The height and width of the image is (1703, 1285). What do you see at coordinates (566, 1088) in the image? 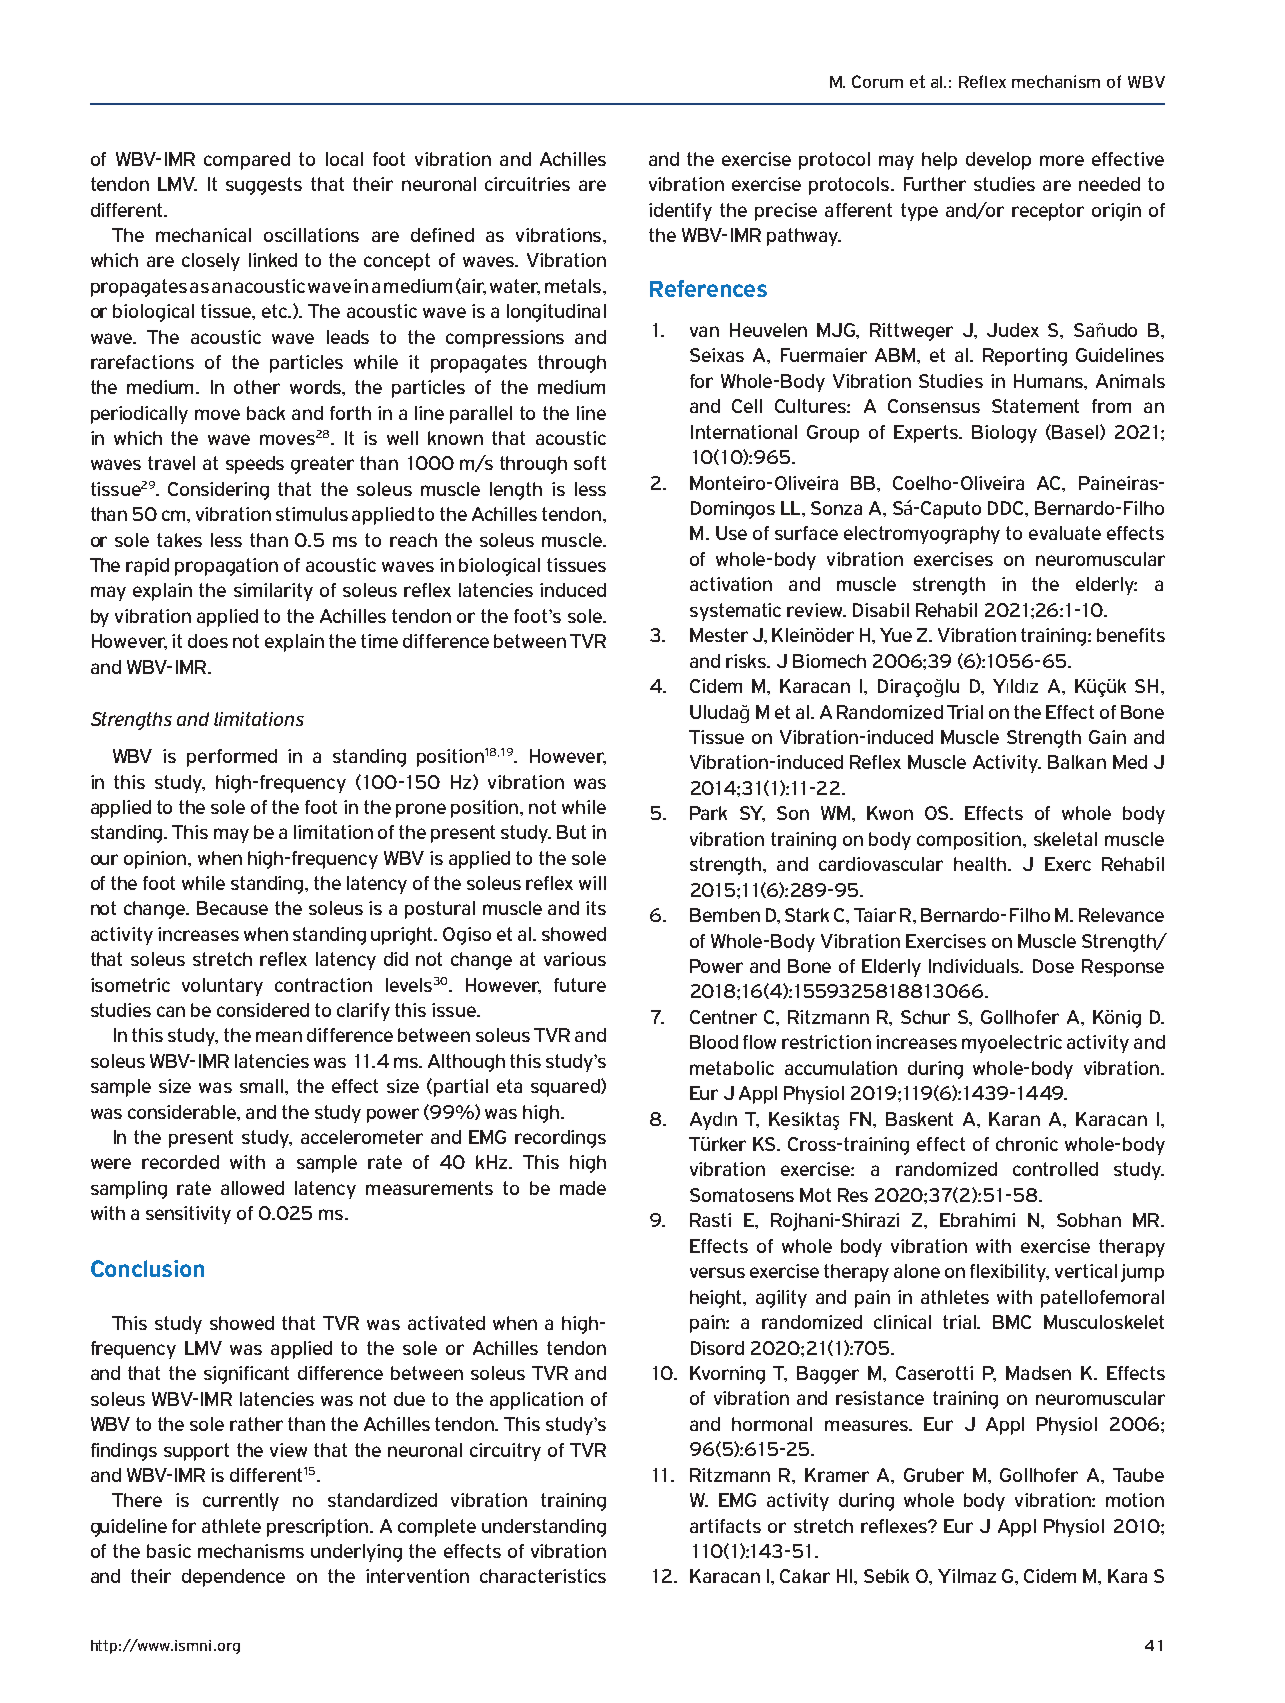
I see `squared` at bounding box center [566, 1088].
